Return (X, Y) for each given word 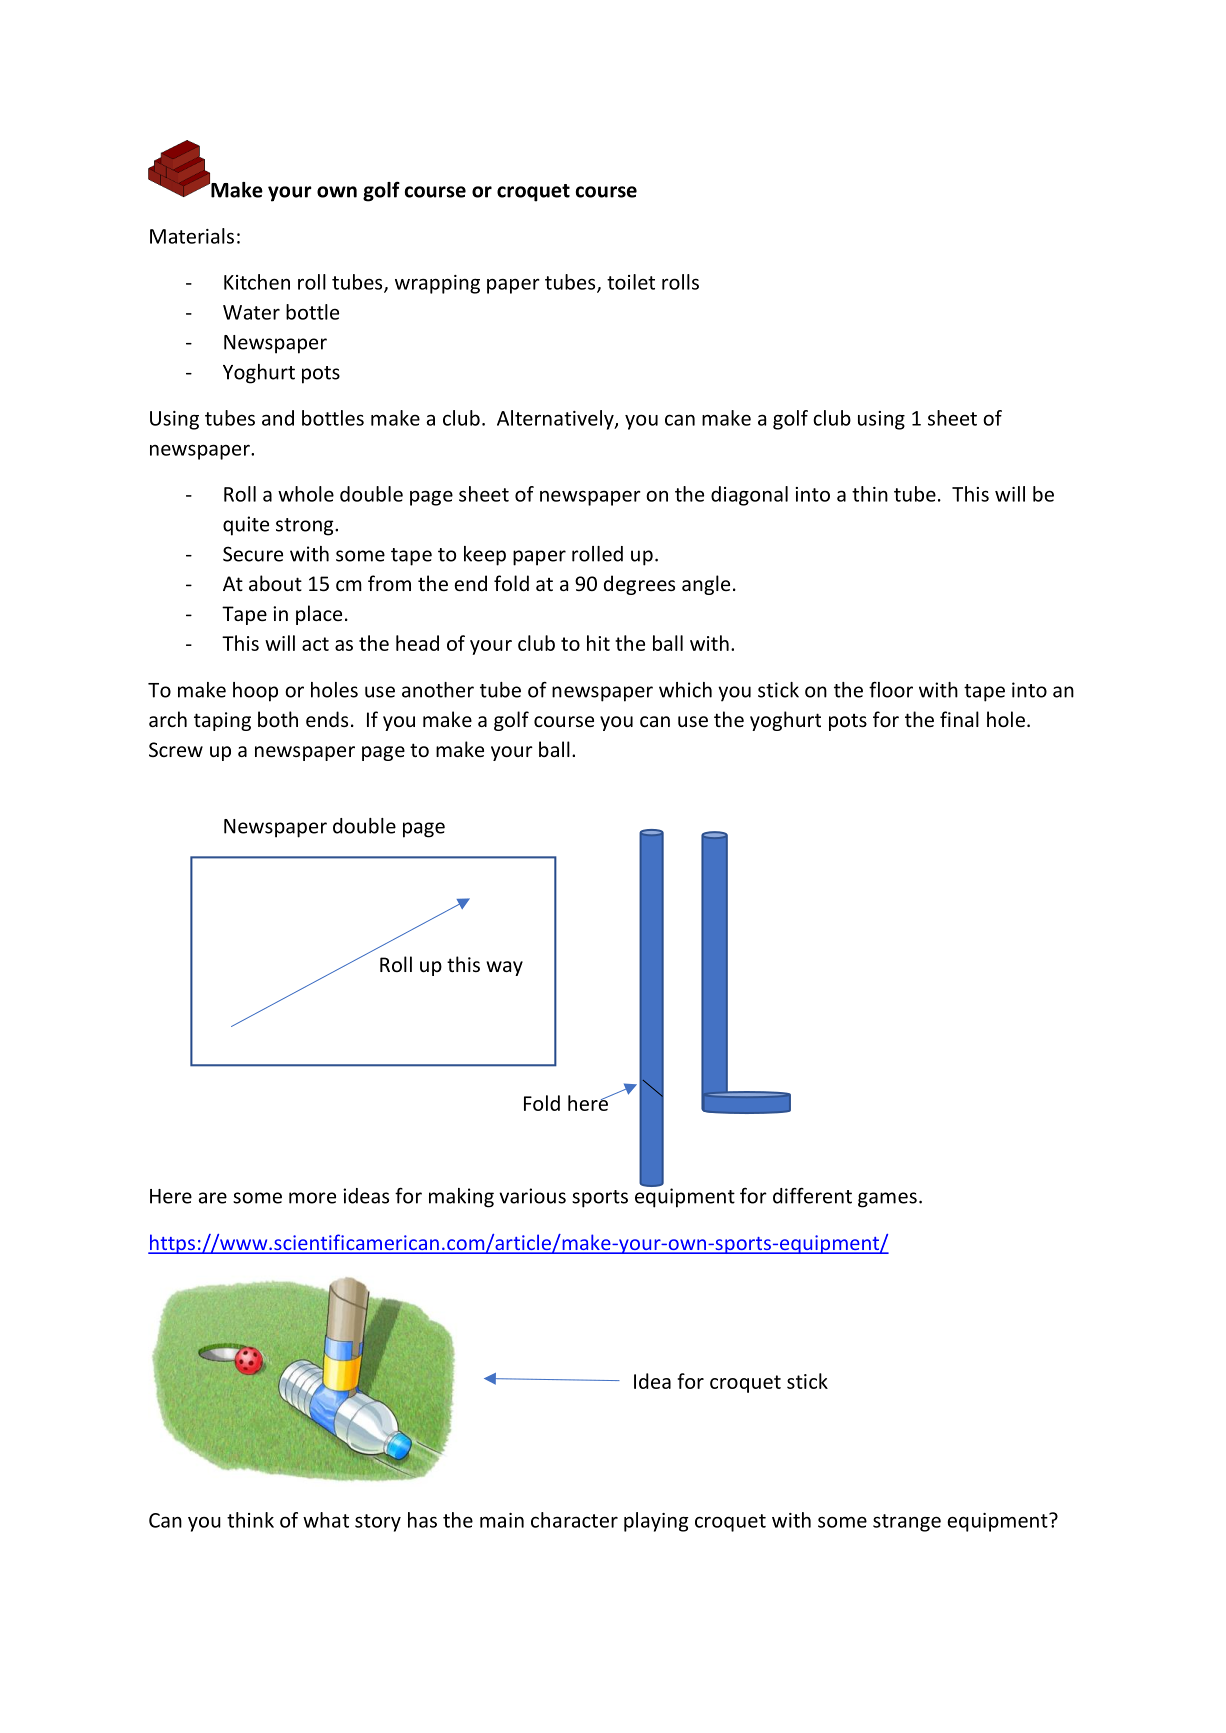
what (326, 1520)
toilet (631, 282)
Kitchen (257, 282)
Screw (176, 749)
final (959, 719)
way (504, 968)
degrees (639, 585)
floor (891, 689)
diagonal (749, 496)
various (532, 1196)
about (275, 583)
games (887, 1200)
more (312, 1198)
